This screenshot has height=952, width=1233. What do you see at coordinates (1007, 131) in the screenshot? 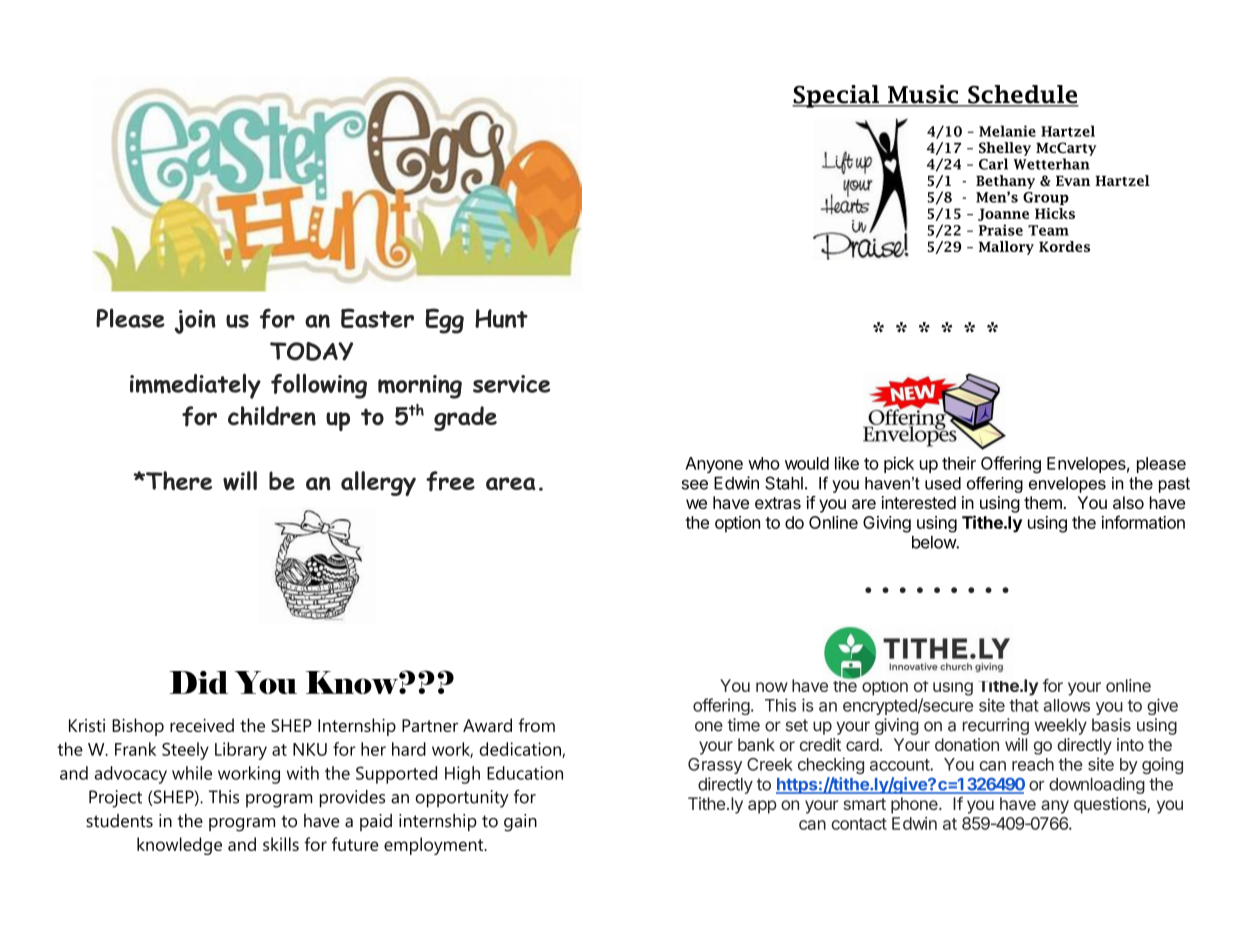
I see `Melanie` at bounding box center [1007, 131].
